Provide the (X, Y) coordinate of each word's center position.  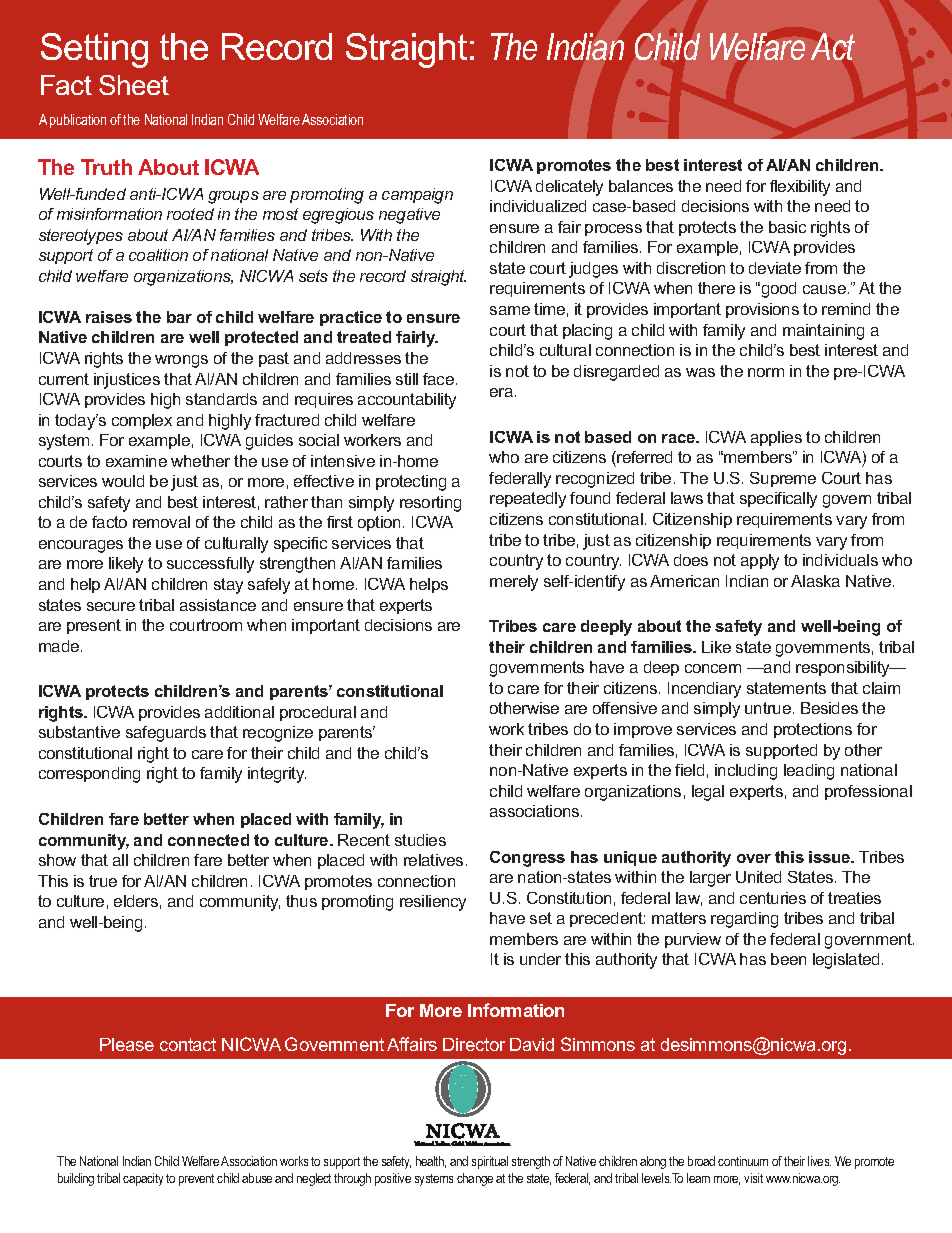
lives (819, 1161)
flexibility (800, 188)
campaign (417, 196)
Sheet (134, 85)
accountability (407, 401)
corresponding (89, 775)
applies (776, 438)
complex (142, 421)
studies (420, 840)
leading (809, 772)
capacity (143, 1179)
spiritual (490, 1162)
